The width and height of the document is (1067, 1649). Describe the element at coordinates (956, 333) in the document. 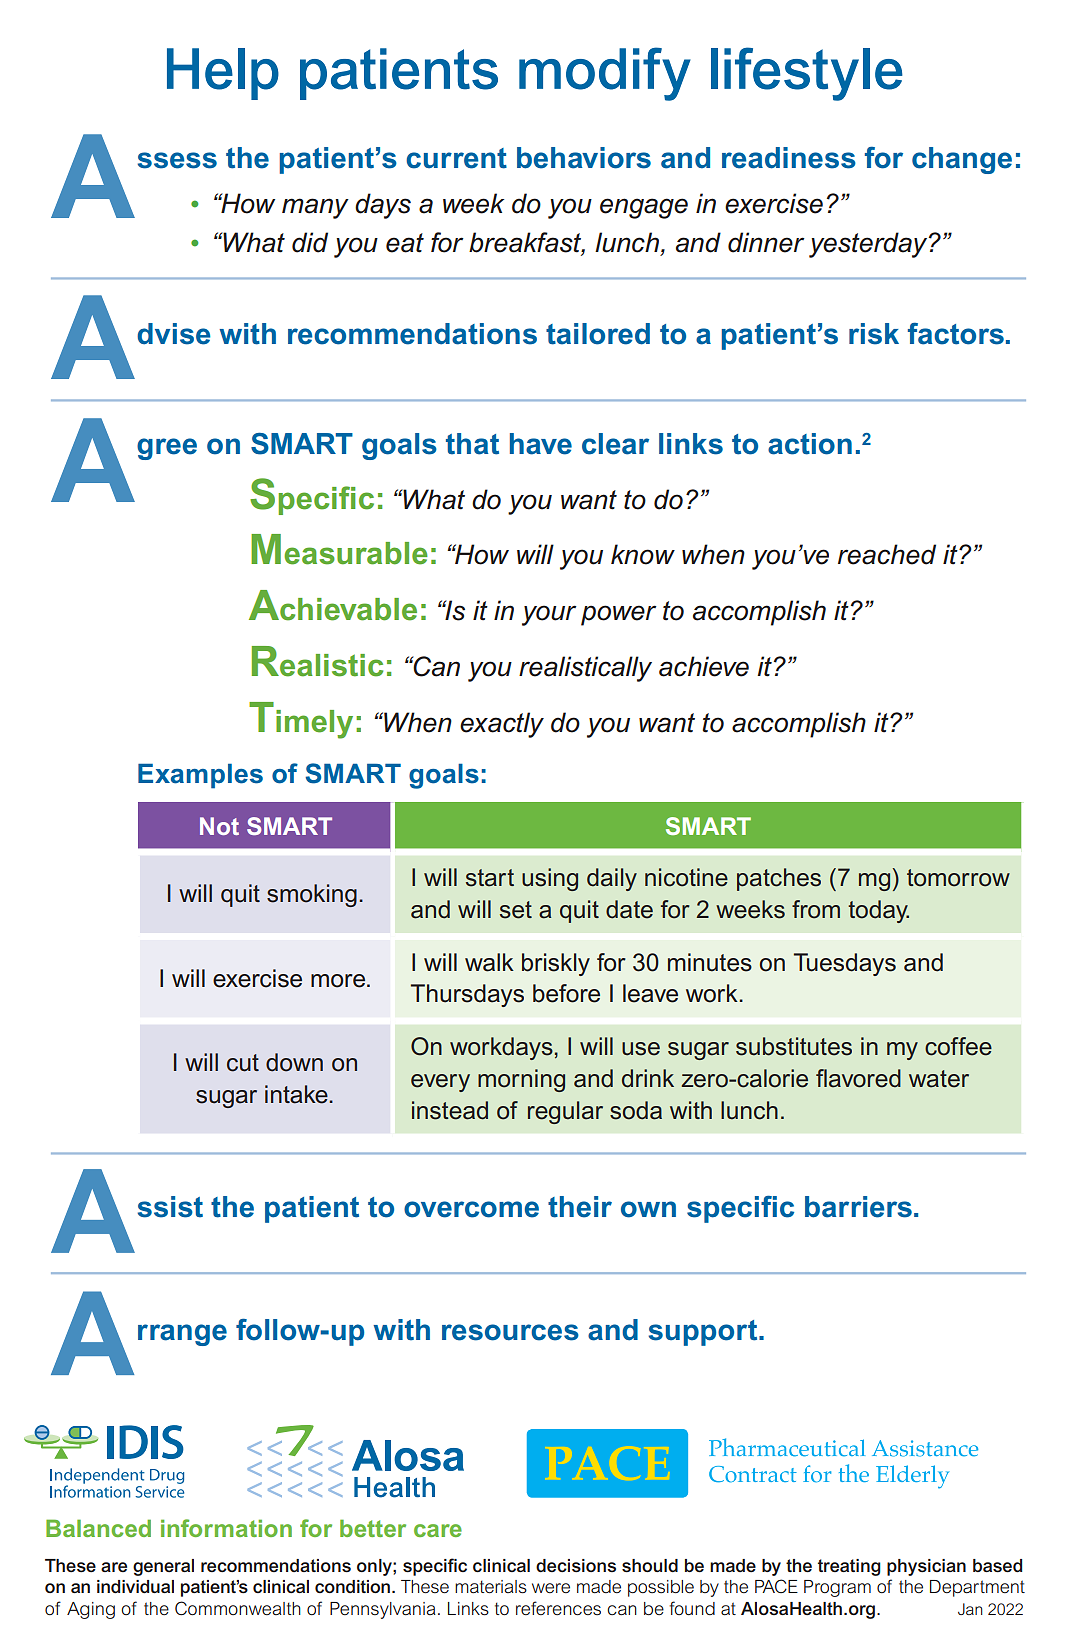

I see `factors` at that location.
